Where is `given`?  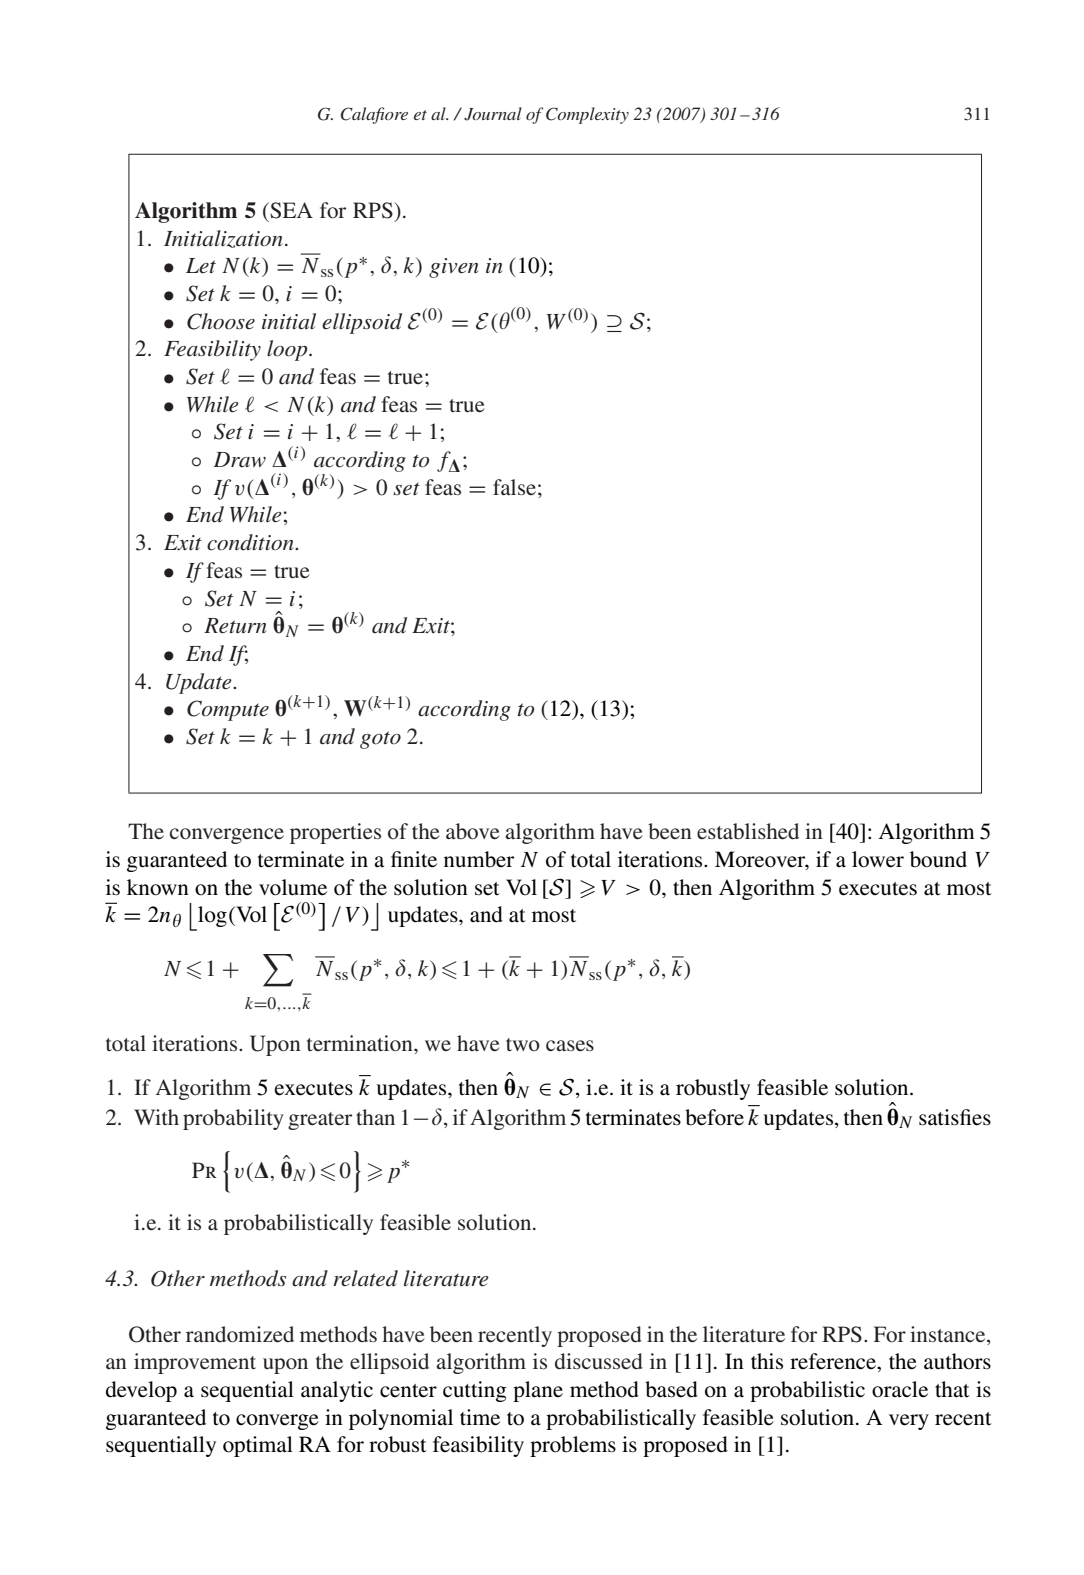 given is located at coordinates (454, 268).
